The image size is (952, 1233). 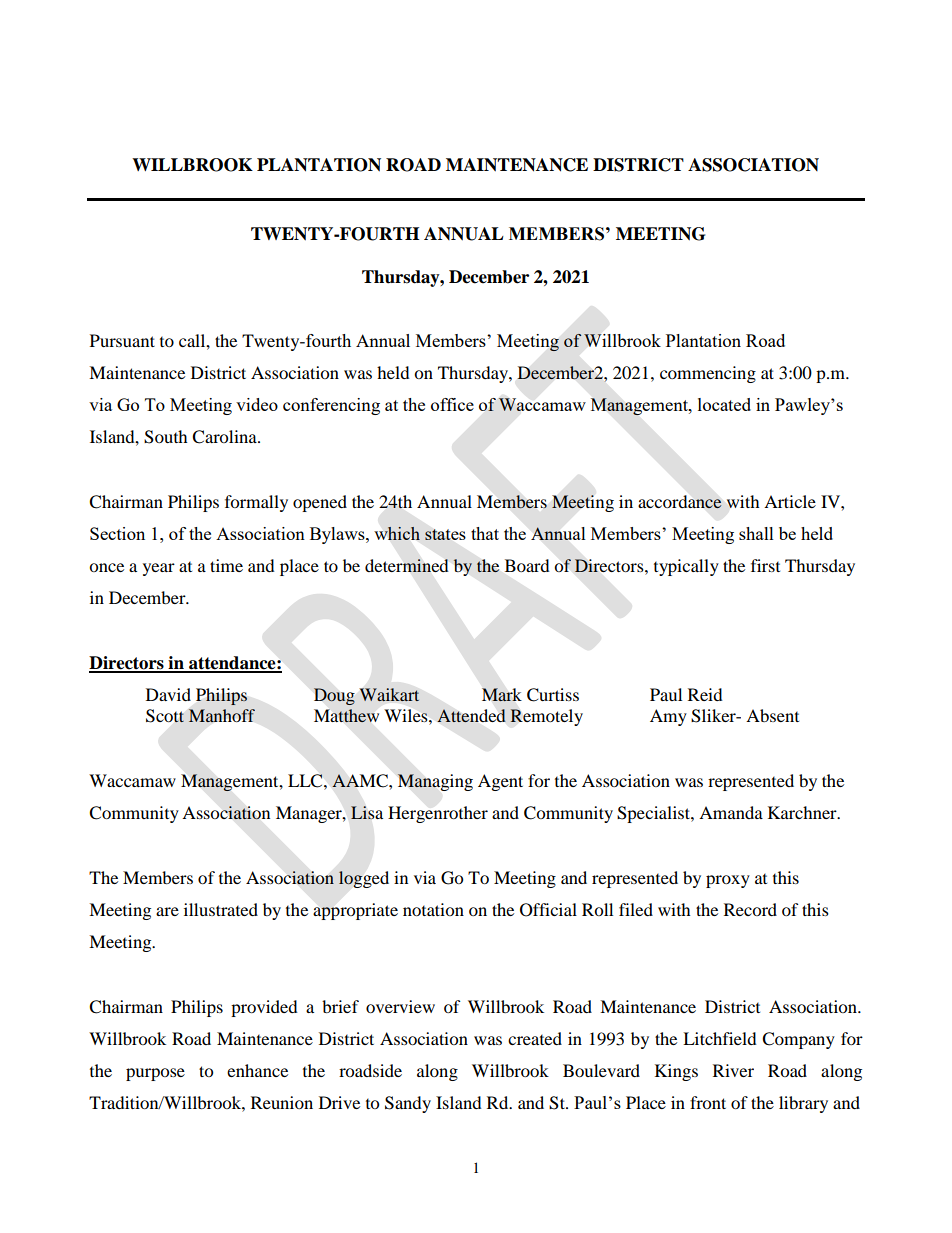 What do you see at coordinates (155, 1074) in the image?
I see `purpose` at bounding box center [155, 1074].
